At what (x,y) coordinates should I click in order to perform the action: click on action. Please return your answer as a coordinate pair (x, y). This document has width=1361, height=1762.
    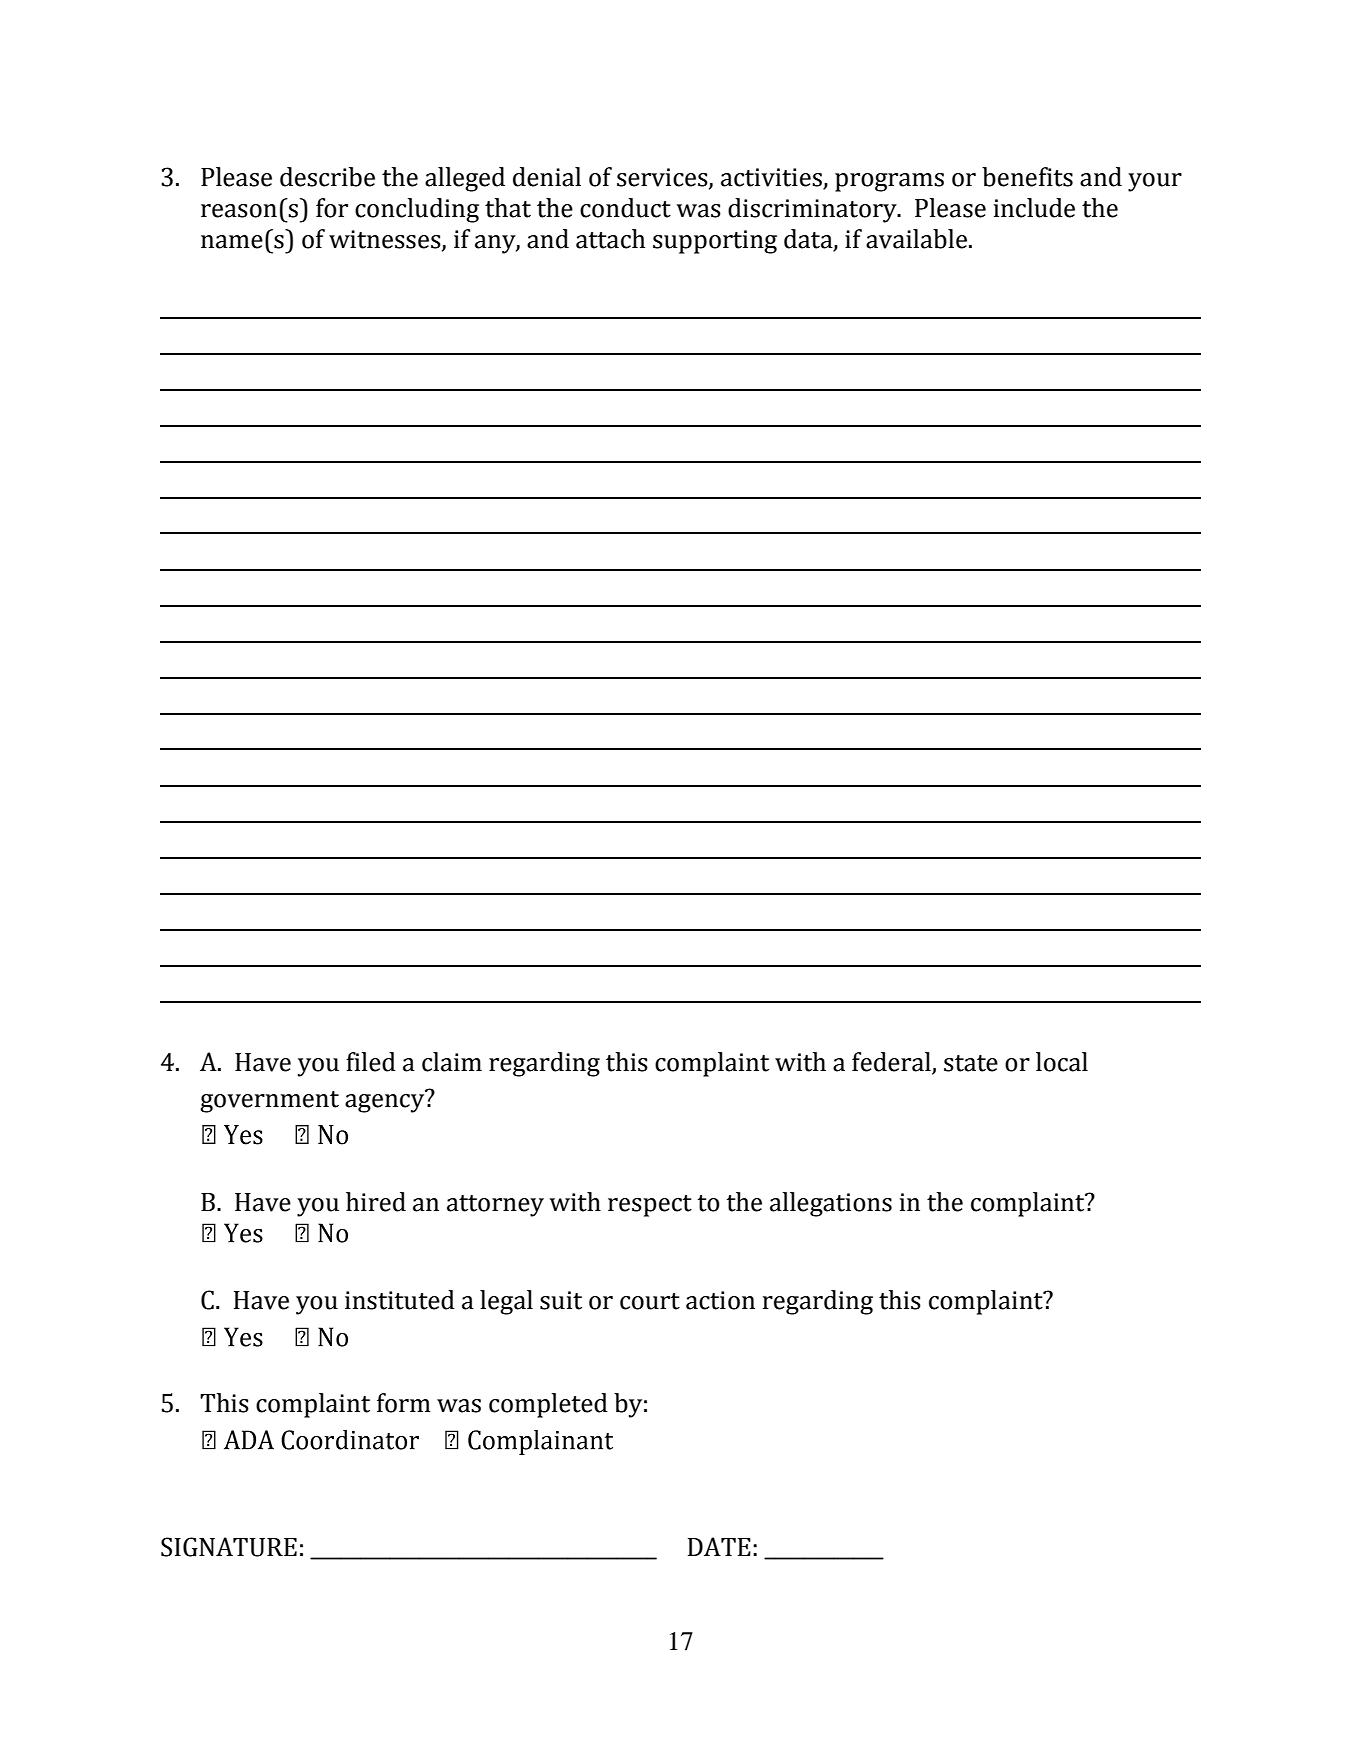
    Looking at the image, I should click on (720, 1300).
